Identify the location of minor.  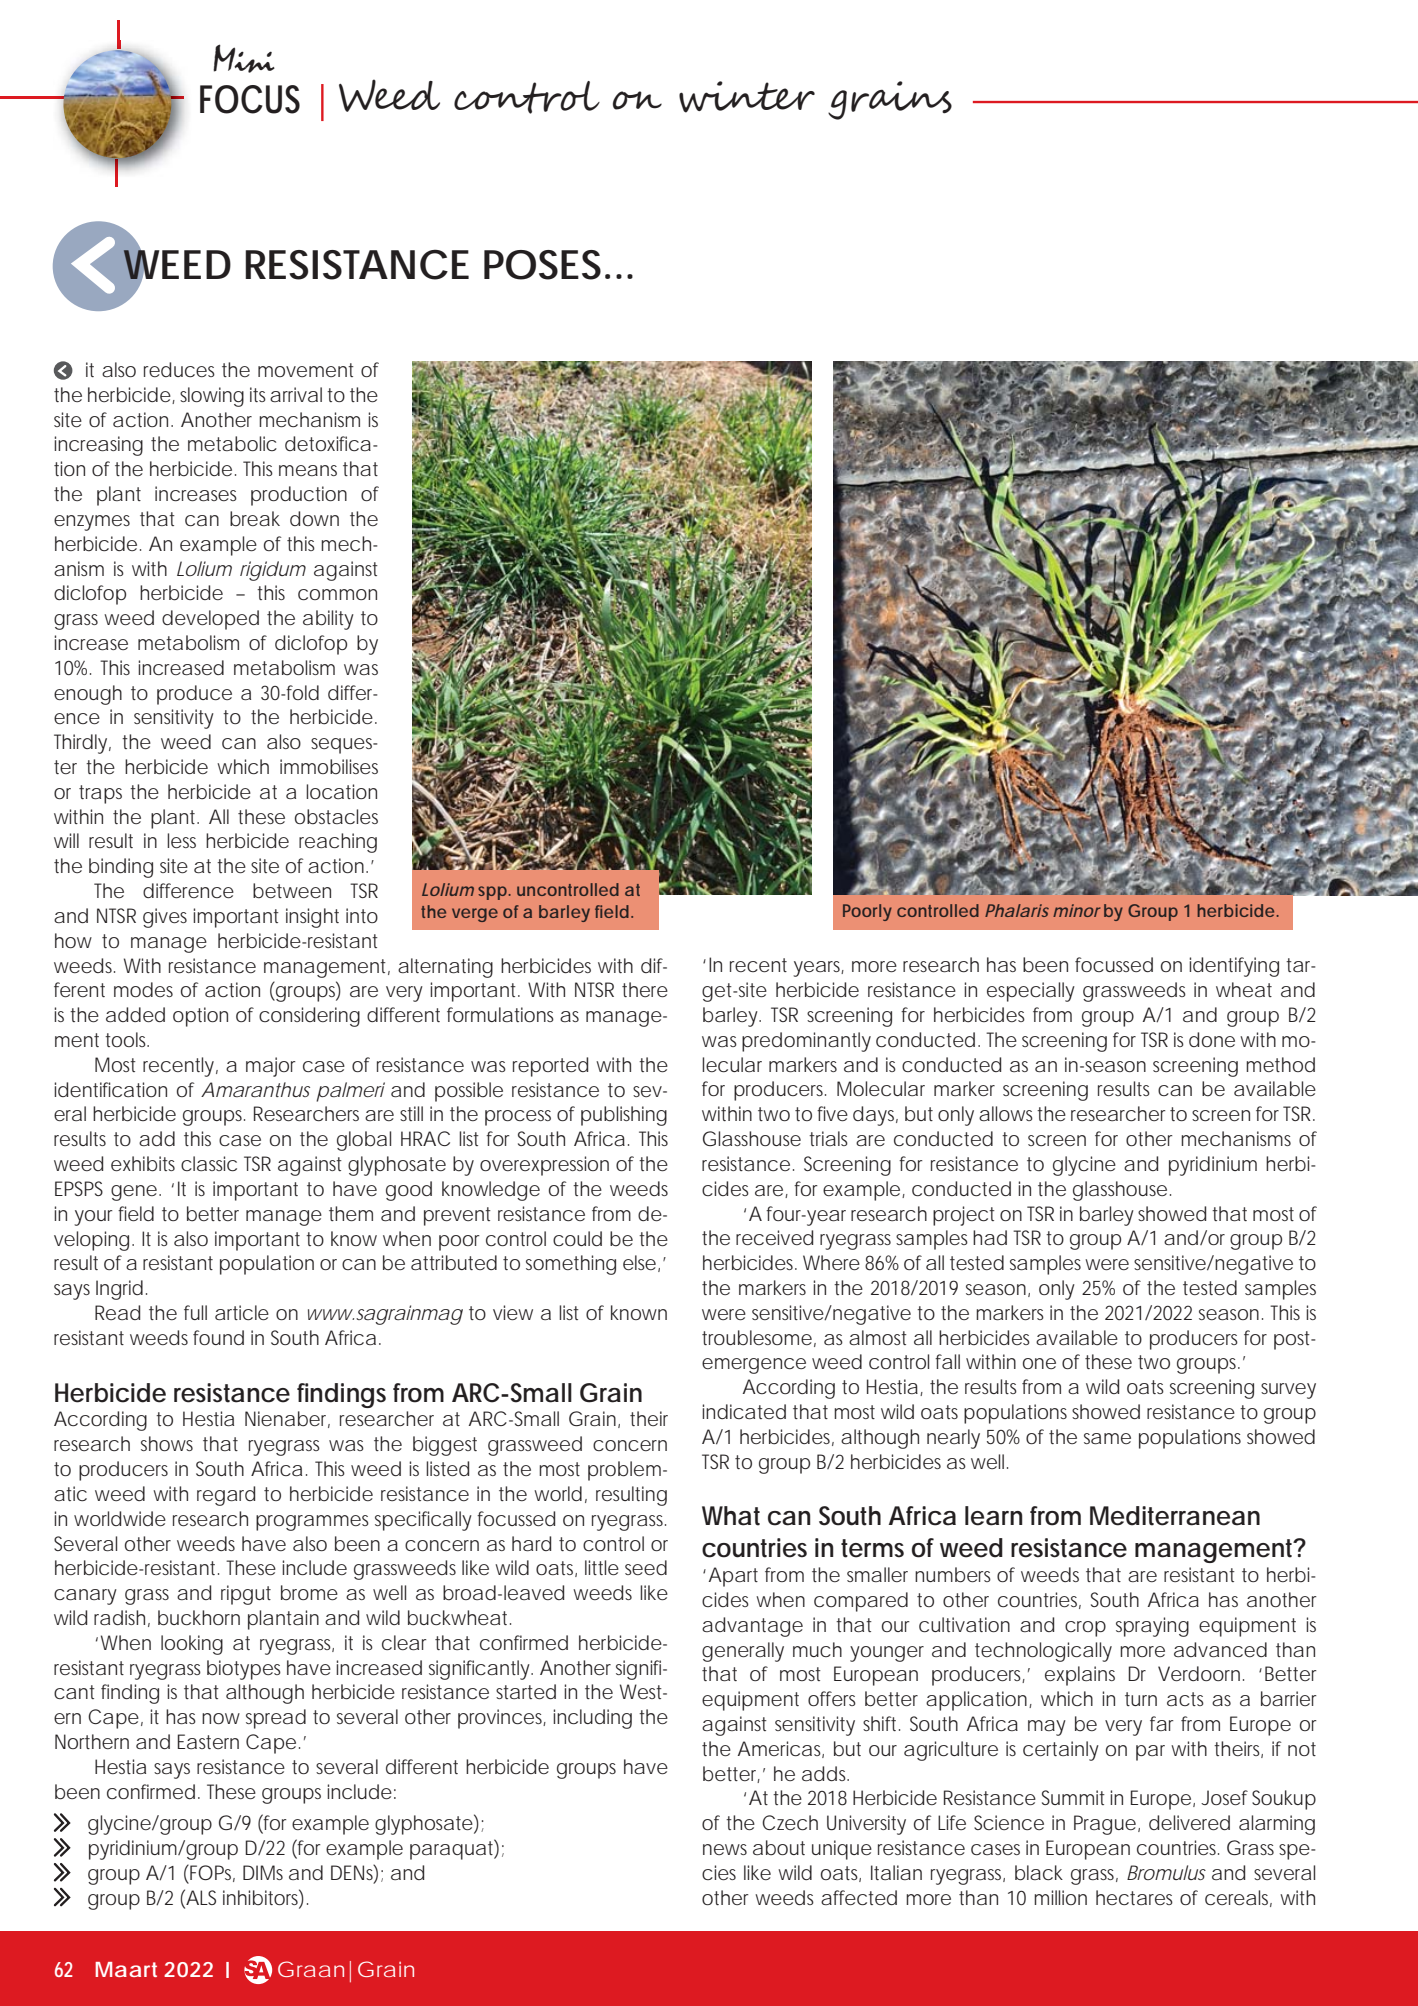
(1077, 910).
